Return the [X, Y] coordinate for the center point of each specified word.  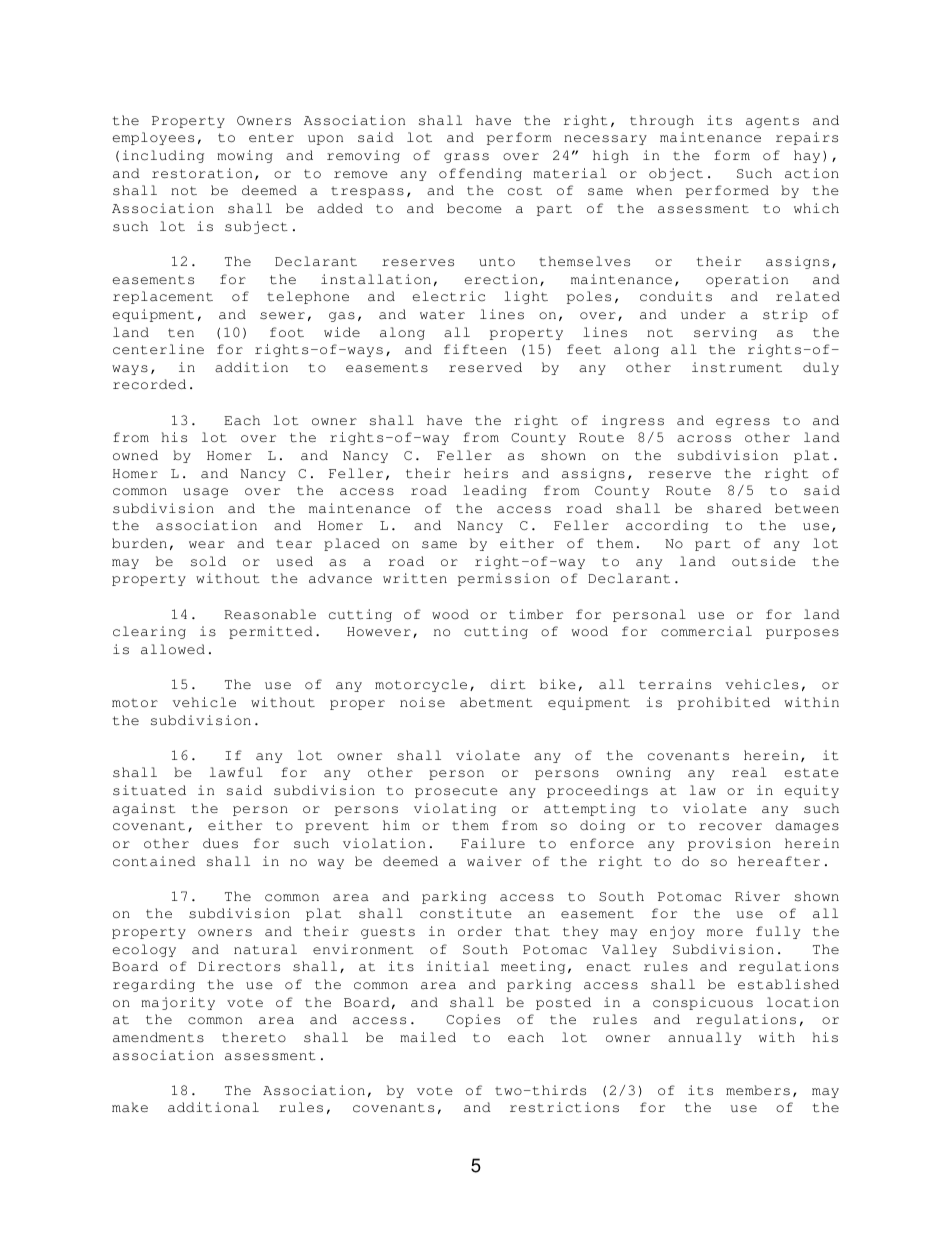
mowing [245, 156]
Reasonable [270, 614]
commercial [706, 631]
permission [504, 579]
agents [772, 122]
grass [466, 158]
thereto [254, 1037]
